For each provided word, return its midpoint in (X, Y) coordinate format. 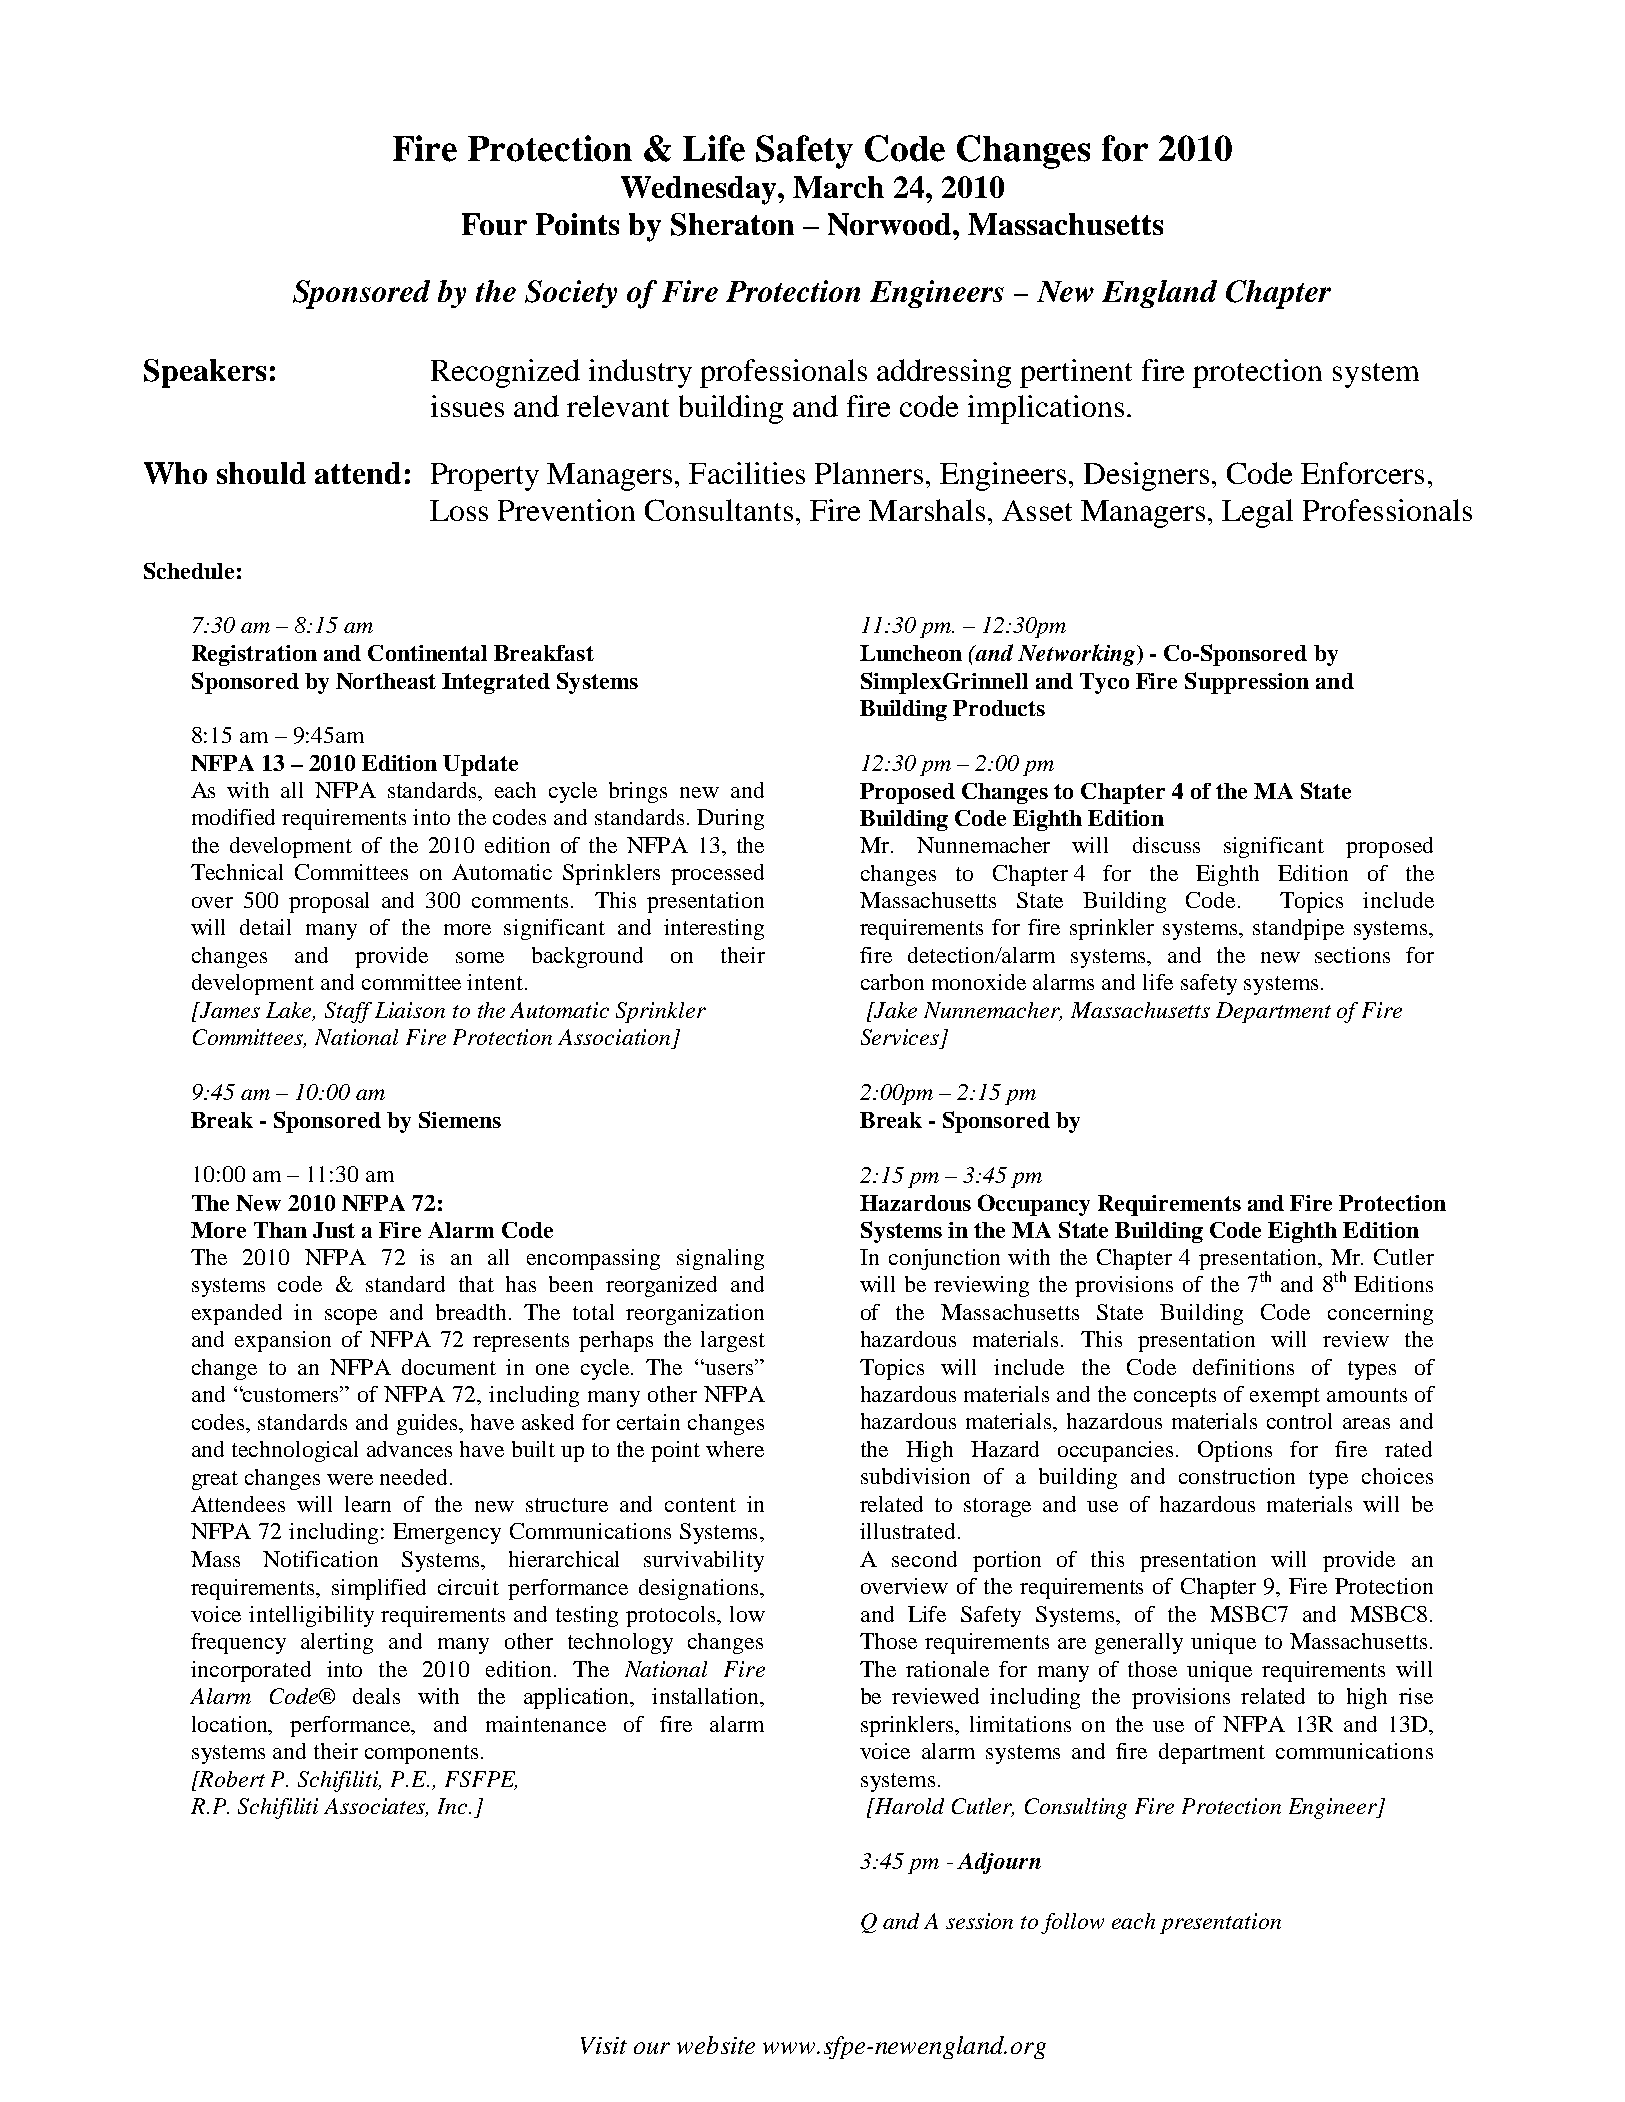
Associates (376, 1807)
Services (900, 1037)
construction (1237, 1476)
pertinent (1076, 373)
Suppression (1247, 683)
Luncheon (911, 653)
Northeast (386, 681)
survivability (704, 1561)
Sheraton (732, 224)
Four (494, 224)
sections (1352, 955)
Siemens (460, 1119)
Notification (320, 1559)
